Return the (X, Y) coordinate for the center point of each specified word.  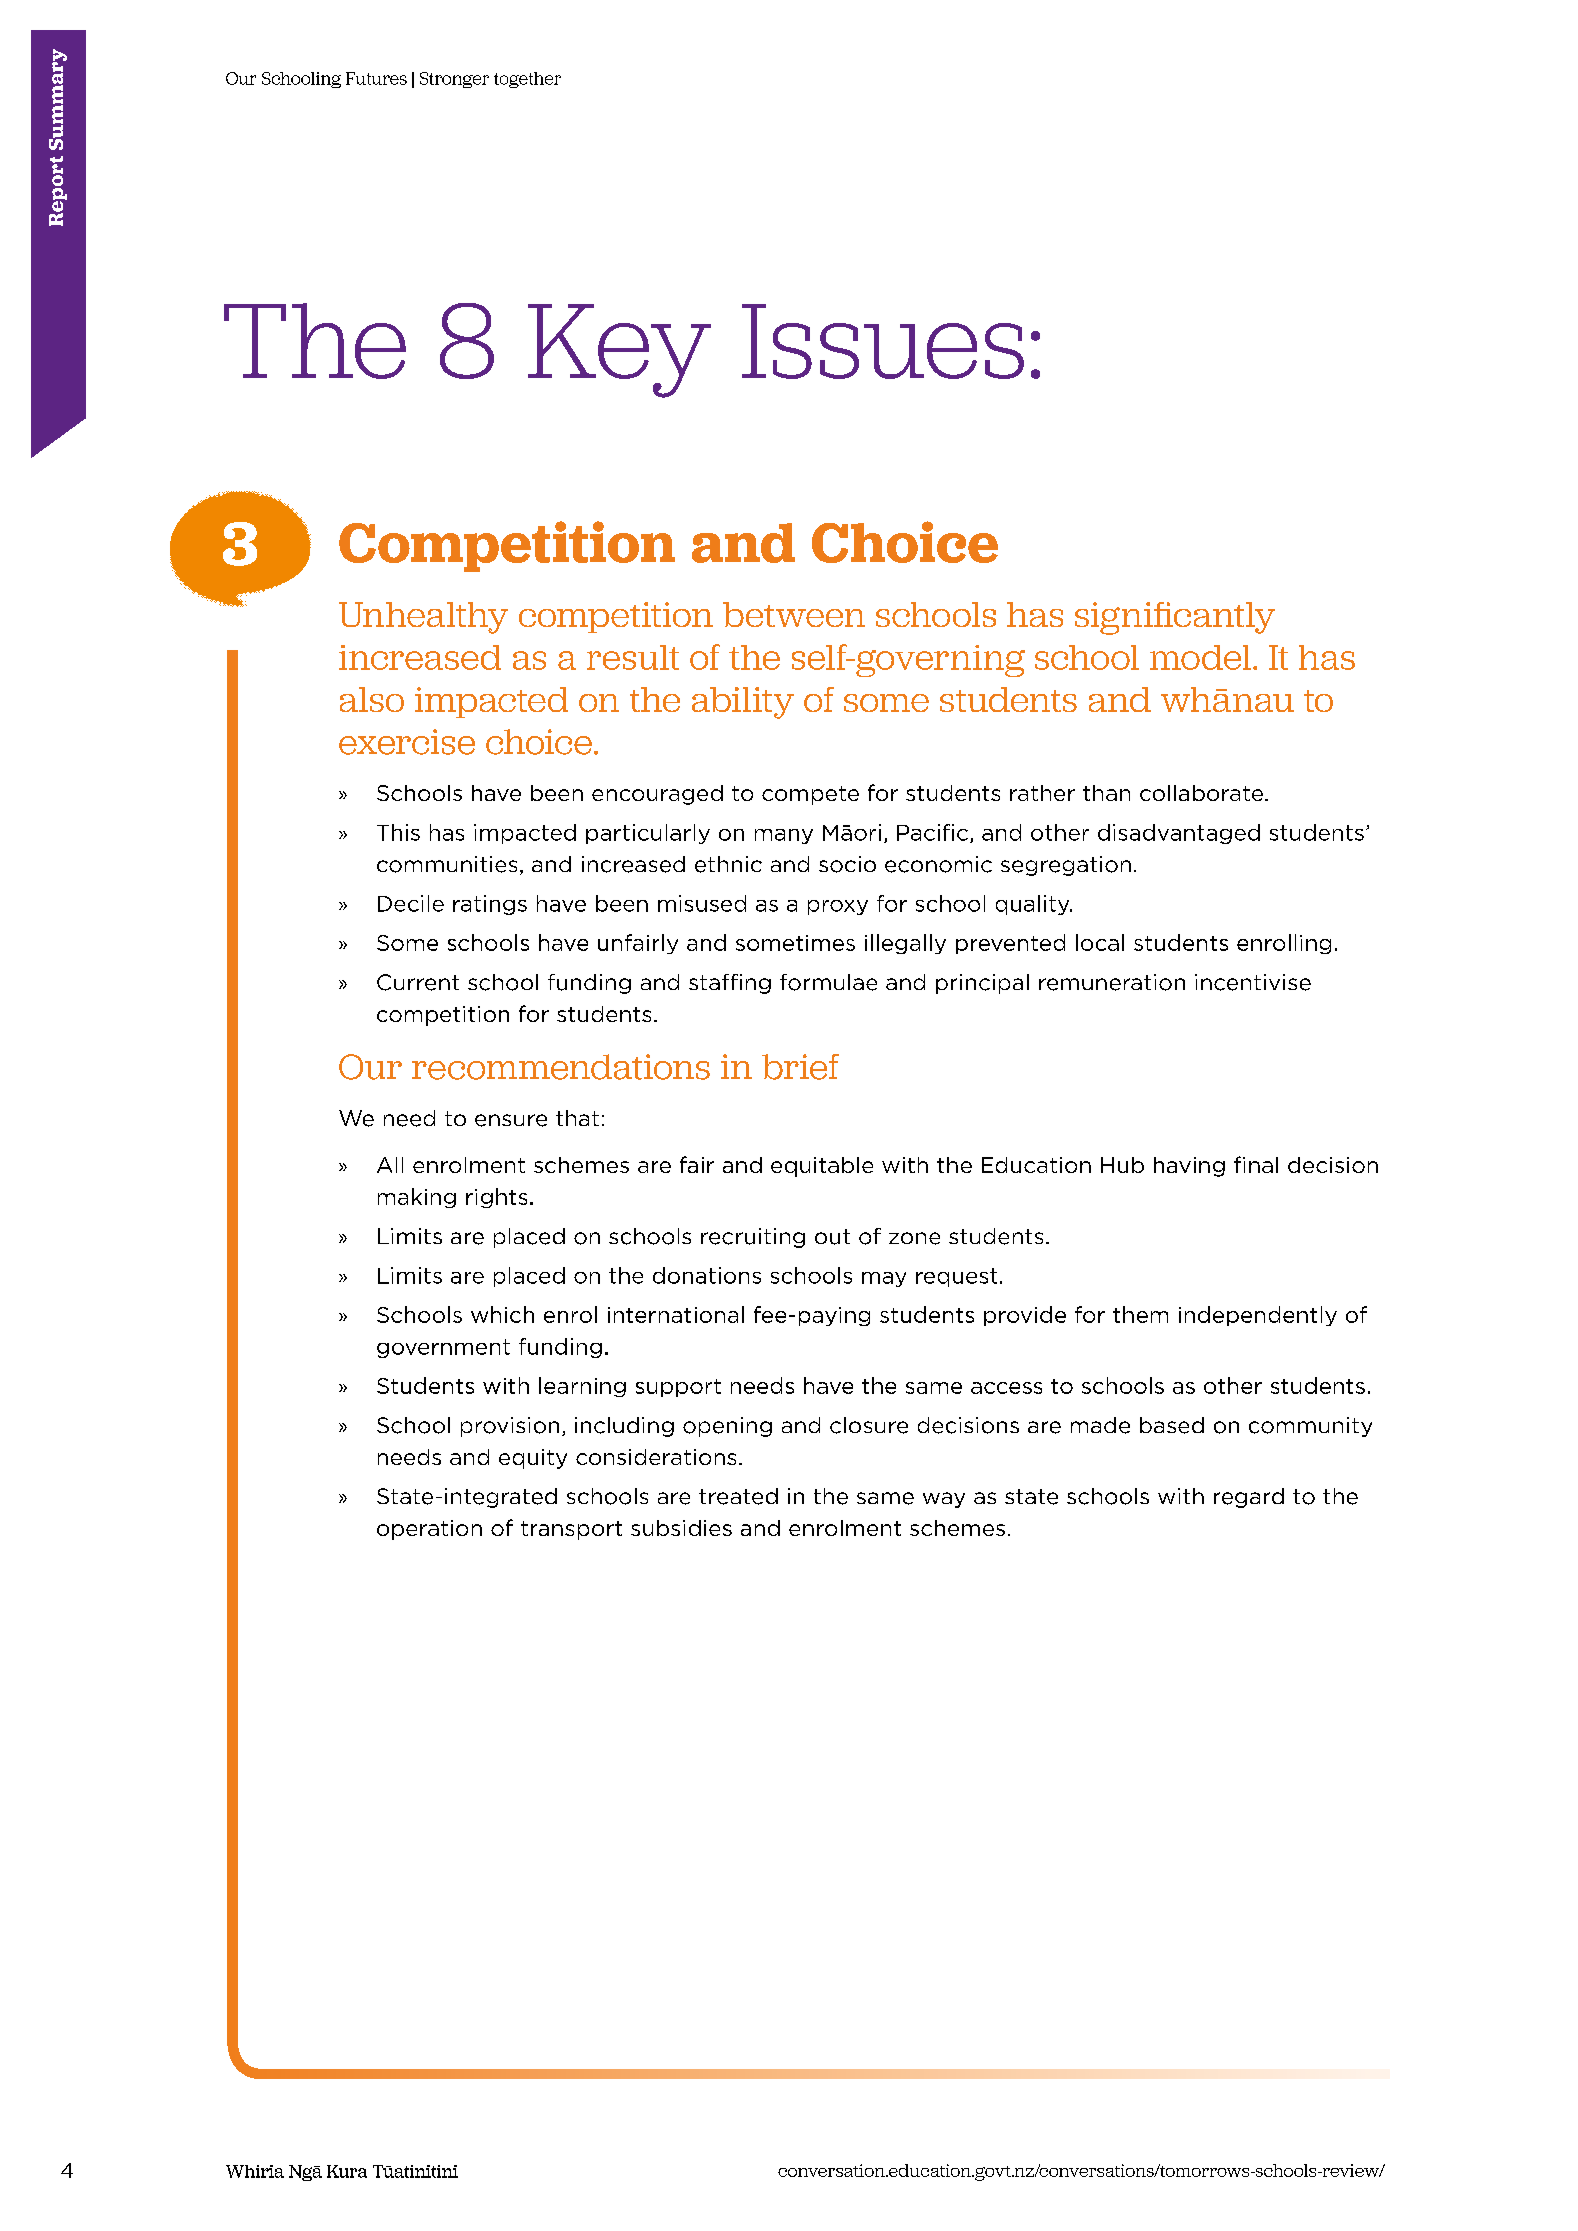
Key (619, 351)
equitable (822, 1167)
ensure (511, 1120)
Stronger (454, 80)
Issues (883, 341)
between (794, 614)
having (1189, 1167)
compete (810, 795)
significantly (1175, 618)
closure (869, 1425)
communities (447, 864)
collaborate (1201, 793)
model (1200, 657)
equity (533, 1459)
